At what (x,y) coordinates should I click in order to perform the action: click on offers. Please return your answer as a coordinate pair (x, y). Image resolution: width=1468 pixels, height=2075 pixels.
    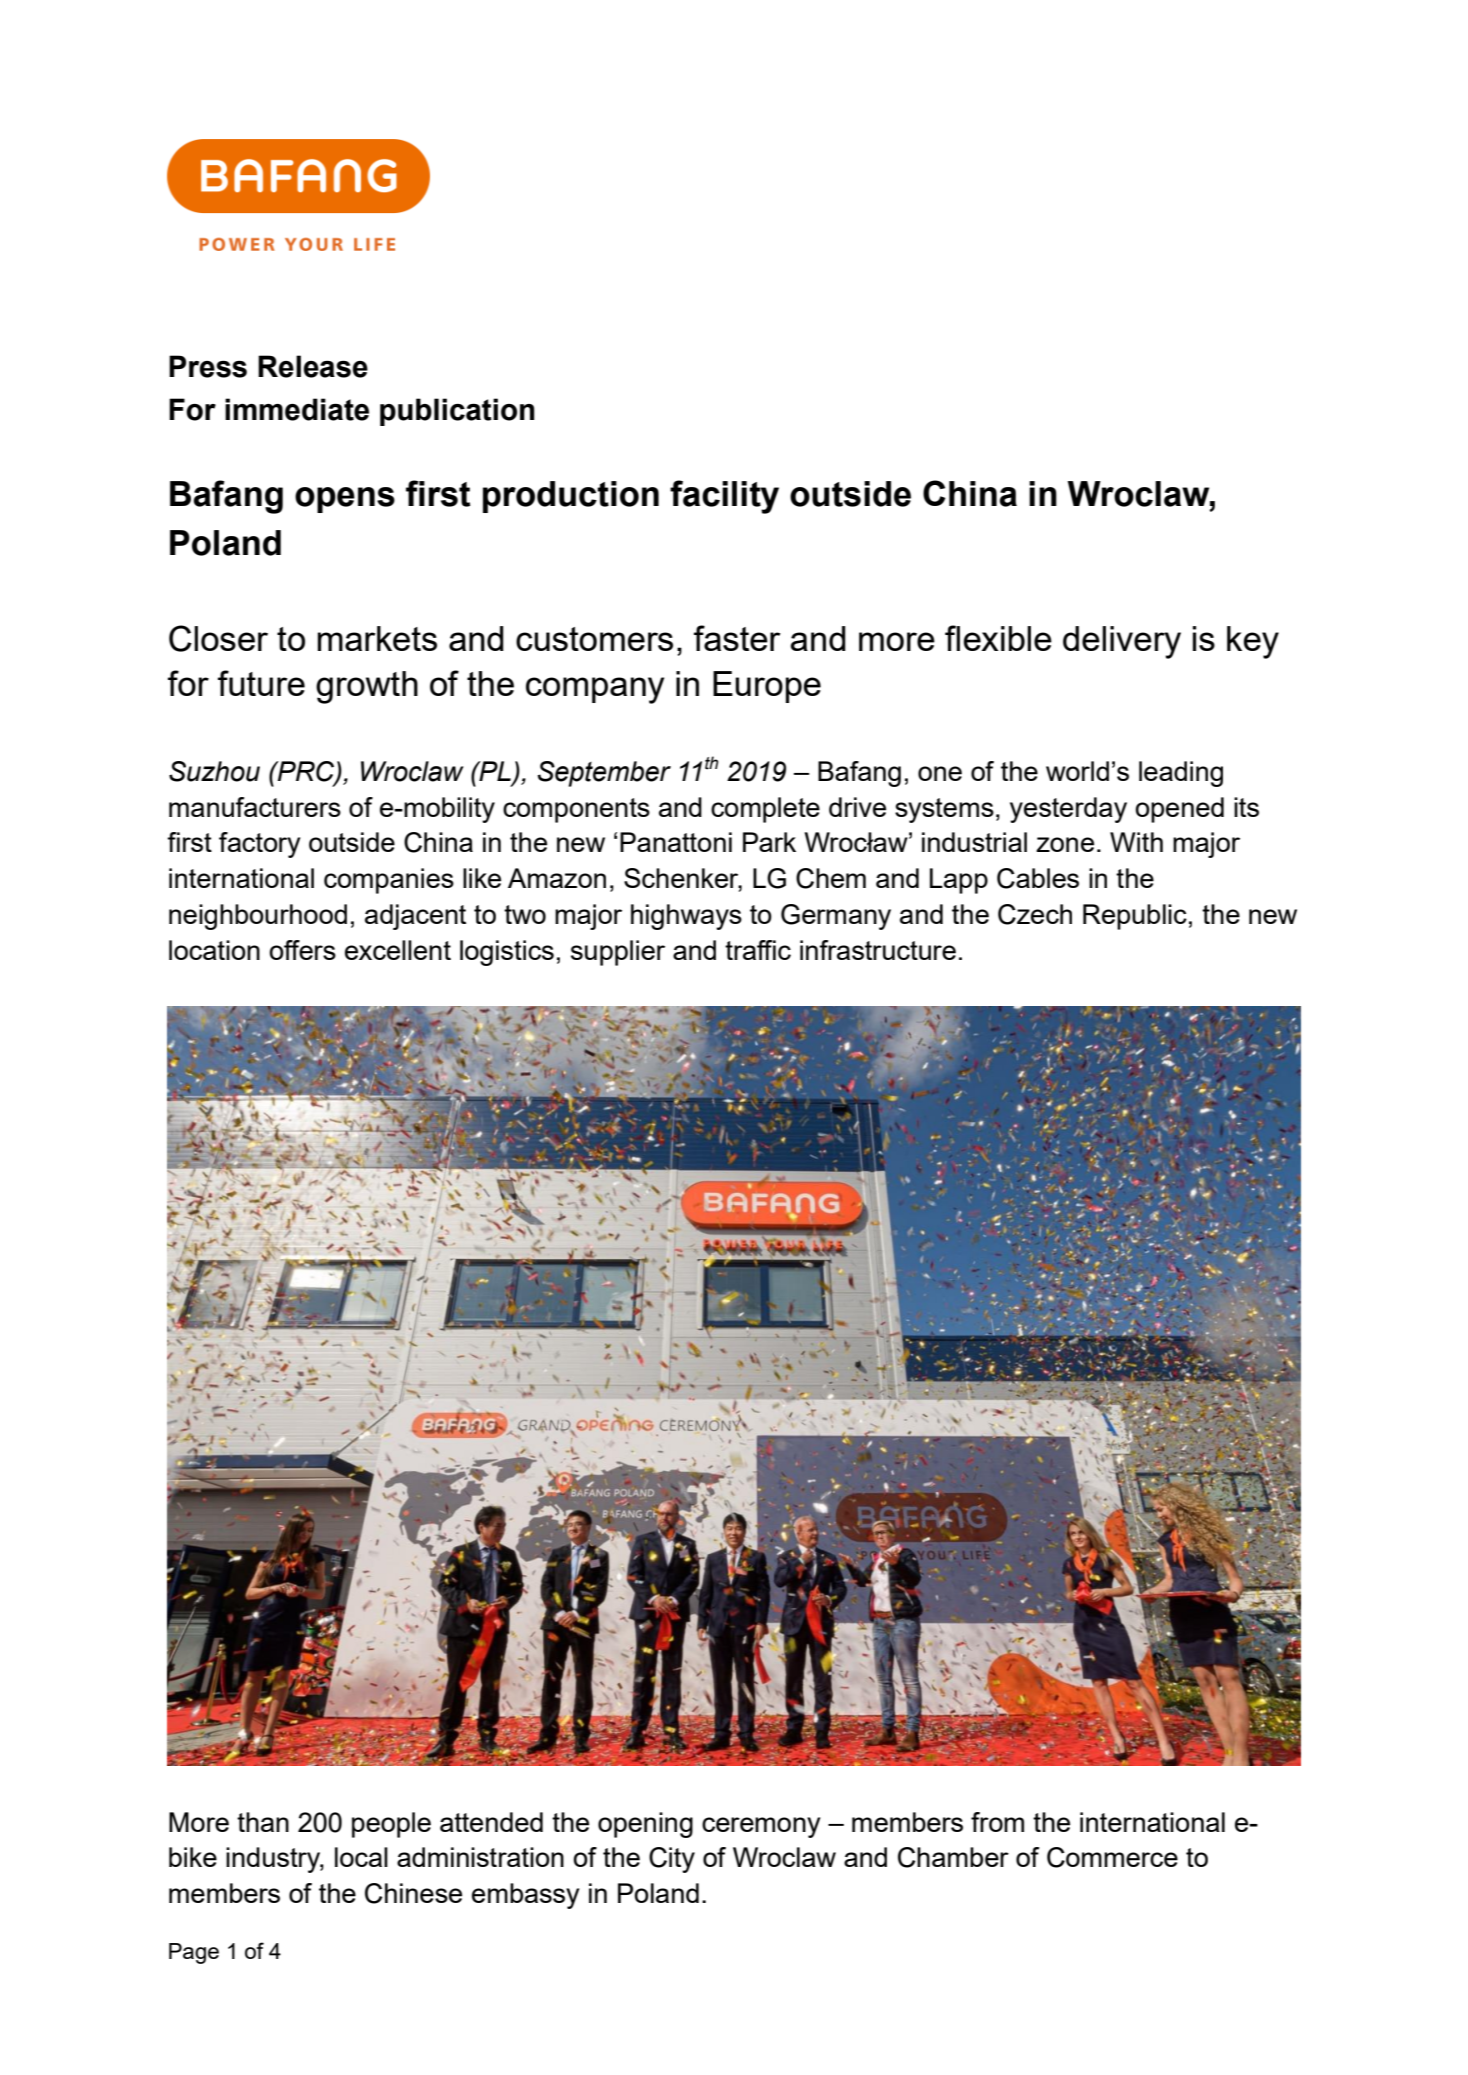
    Looking at the image, I should click on (302, 950).
